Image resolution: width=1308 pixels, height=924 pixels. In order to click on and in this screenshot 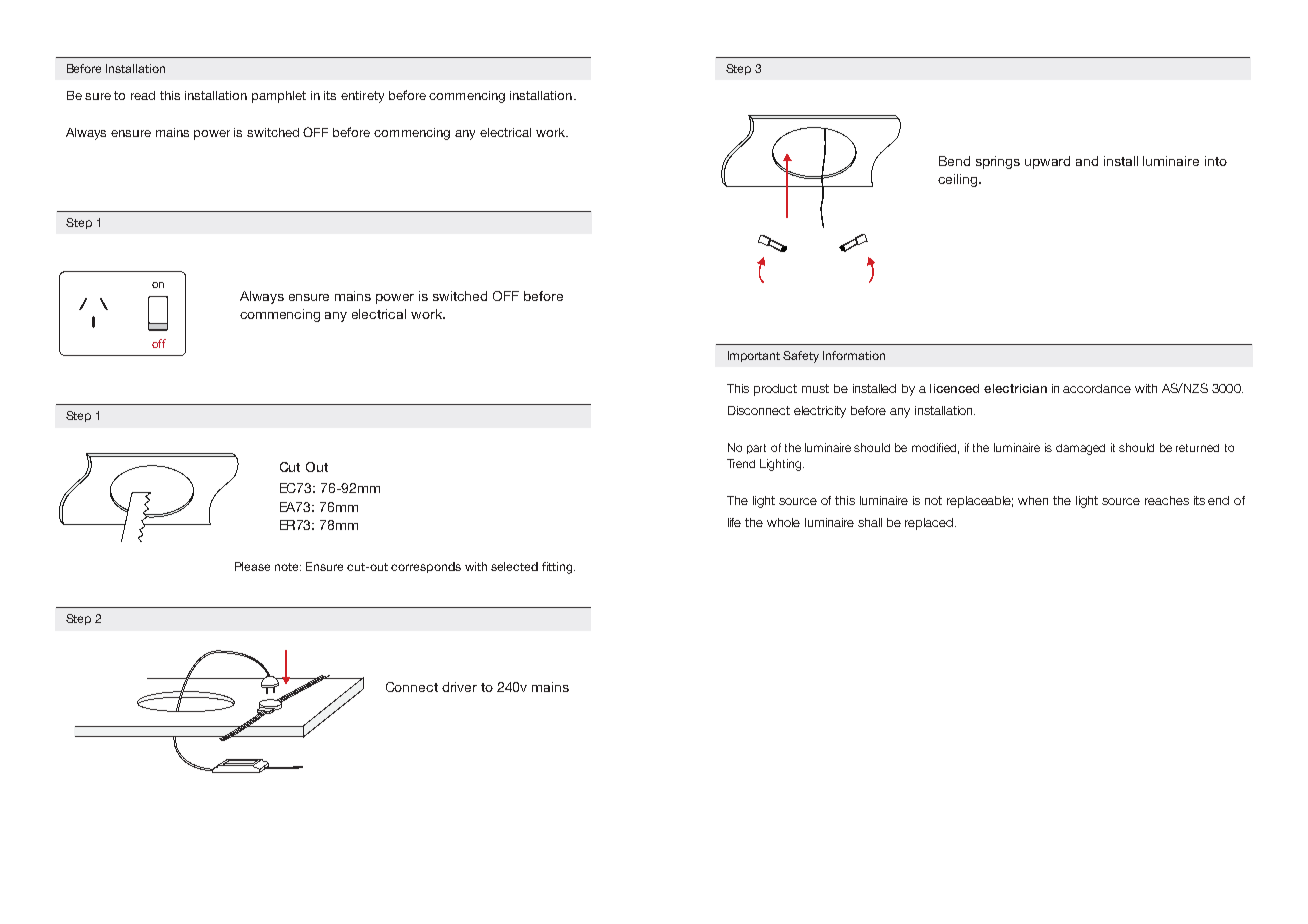, I will do `click(1087, 161)`.
